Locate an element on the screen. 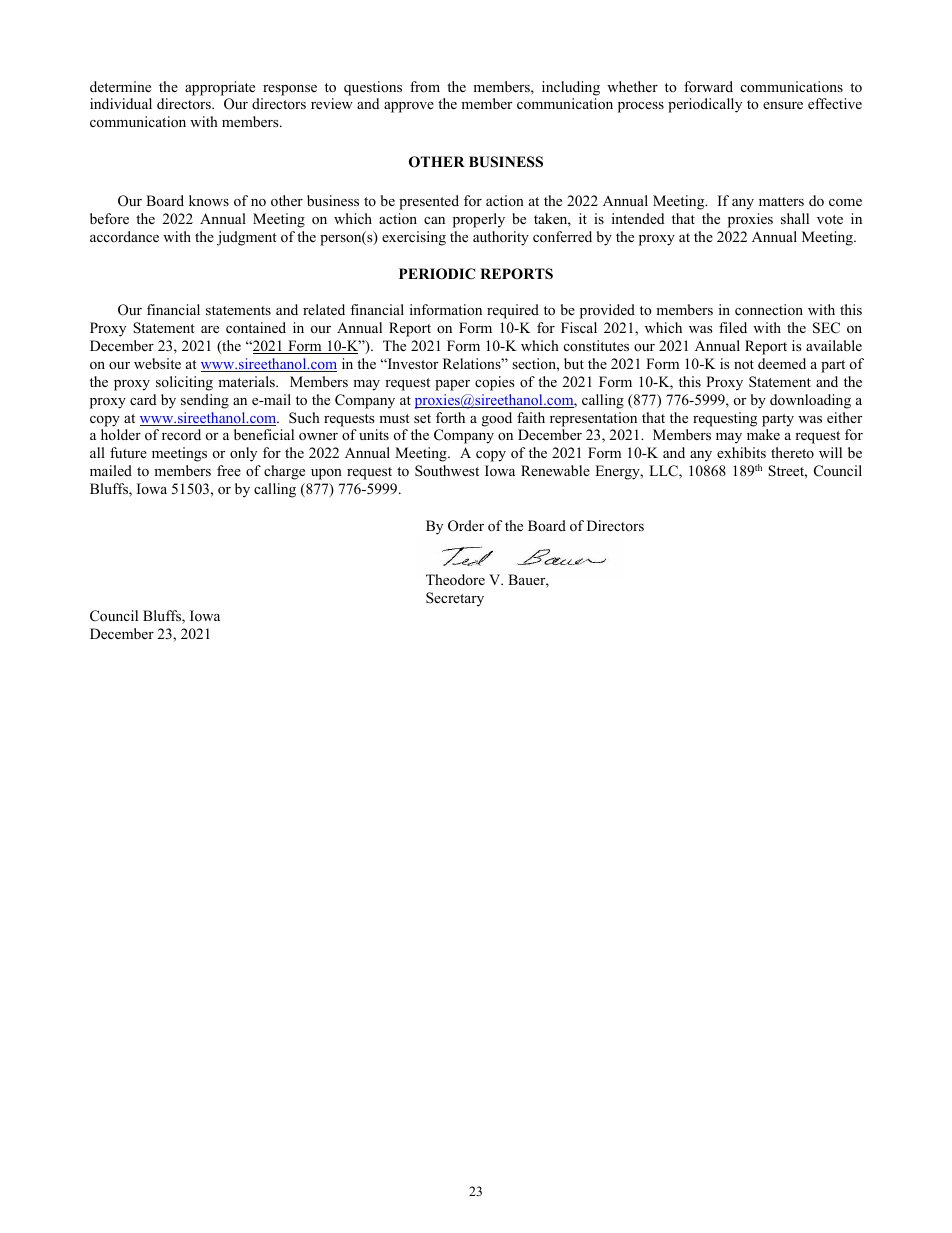 The height and width of the screenshot is (1233, 952). appropriate is located at coordinates (220, 88).
